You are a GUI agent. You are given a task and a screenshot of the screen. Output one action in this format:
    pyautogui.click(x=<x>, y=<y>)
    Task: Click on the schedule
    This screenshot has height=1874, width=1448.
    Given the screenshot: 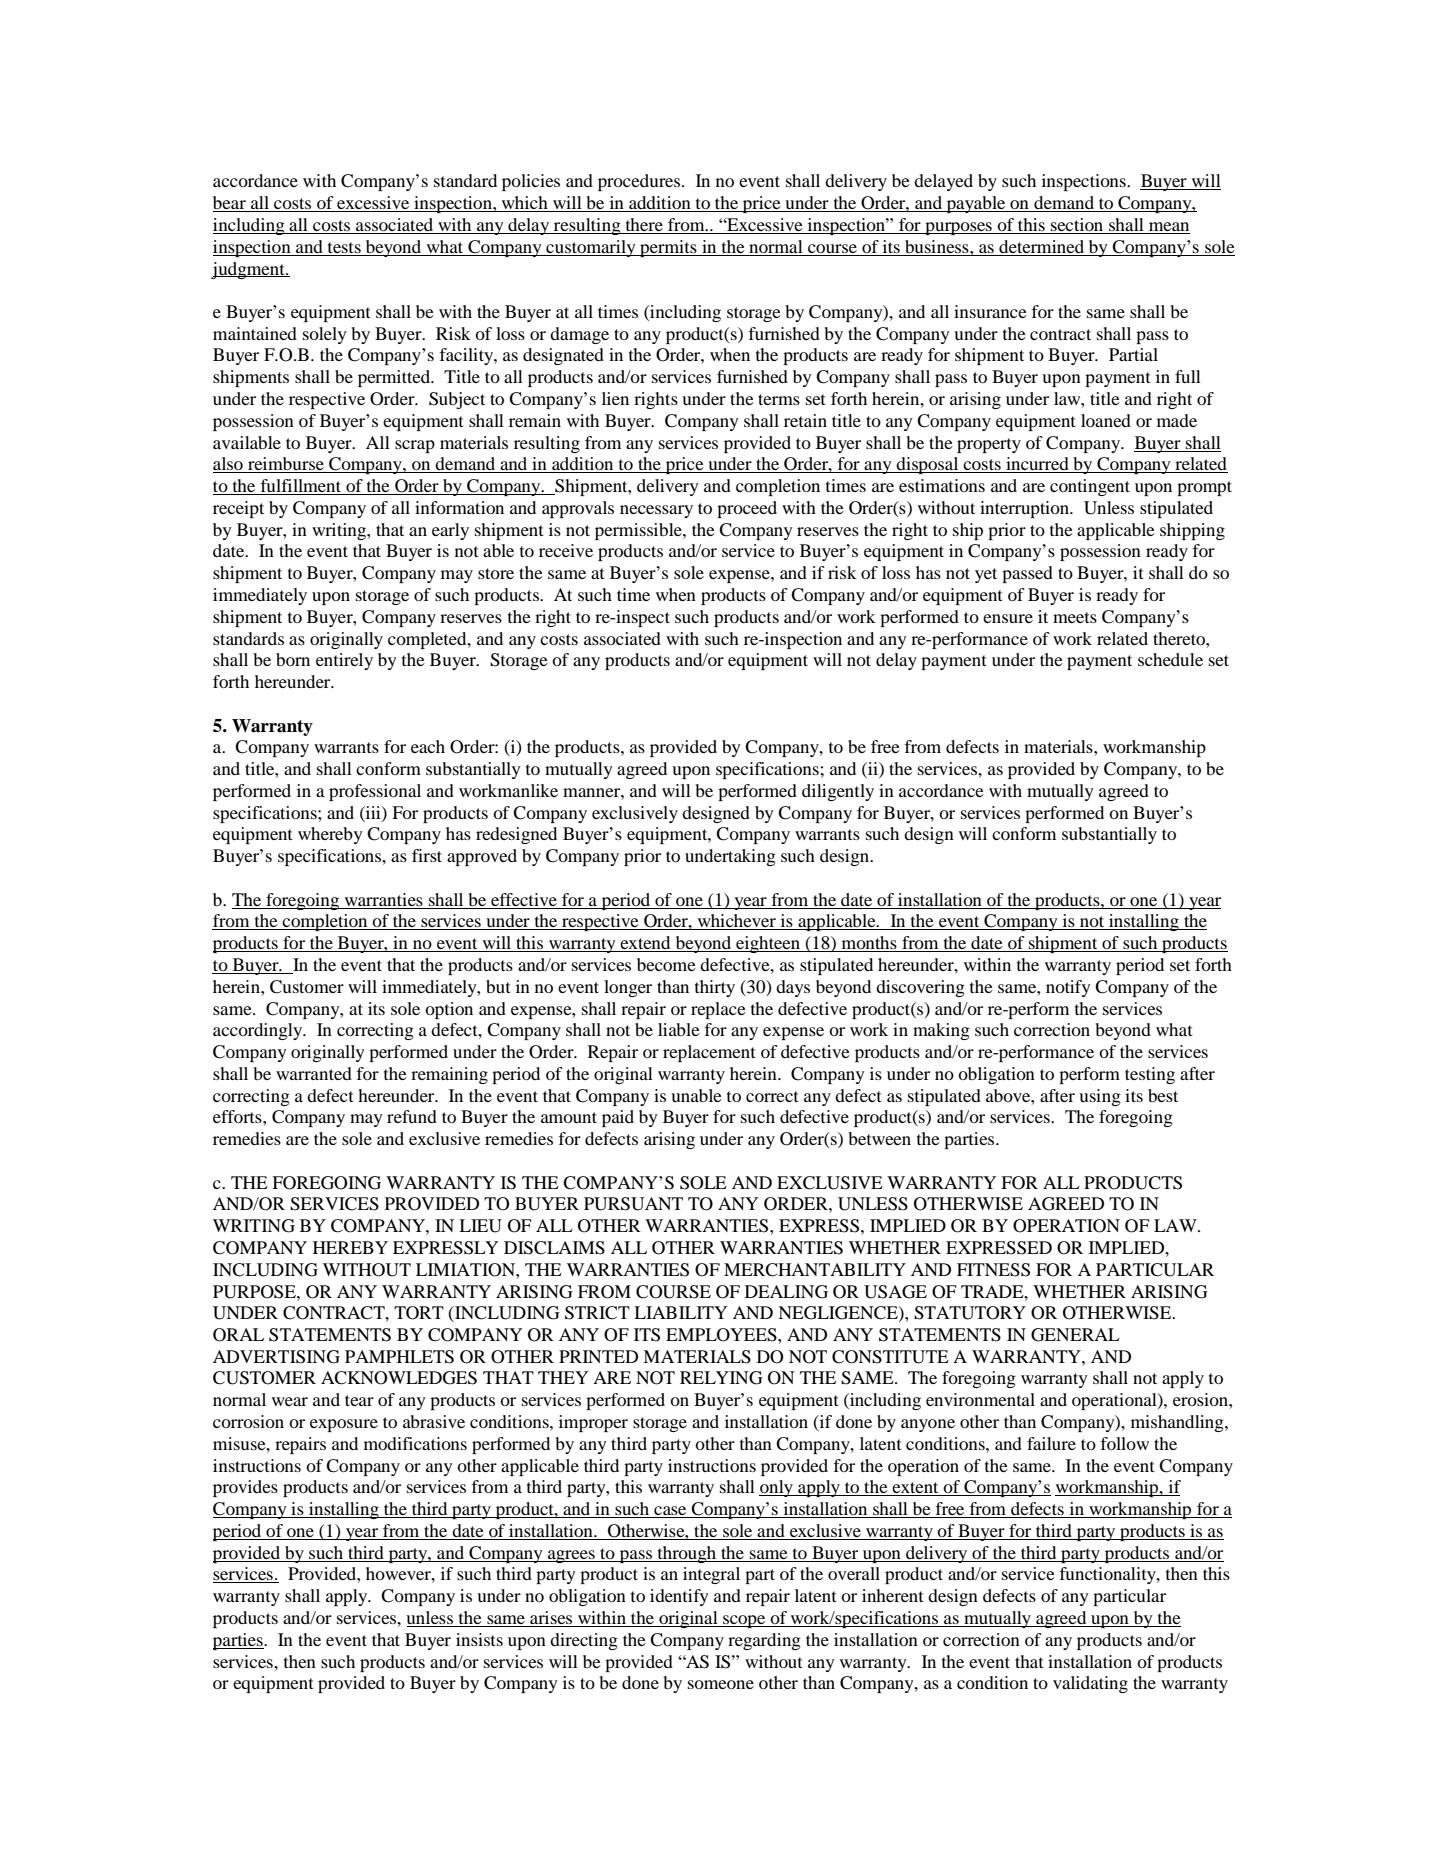 What is the action you would take?
    pyautogui.click(x=1170, y=659)
